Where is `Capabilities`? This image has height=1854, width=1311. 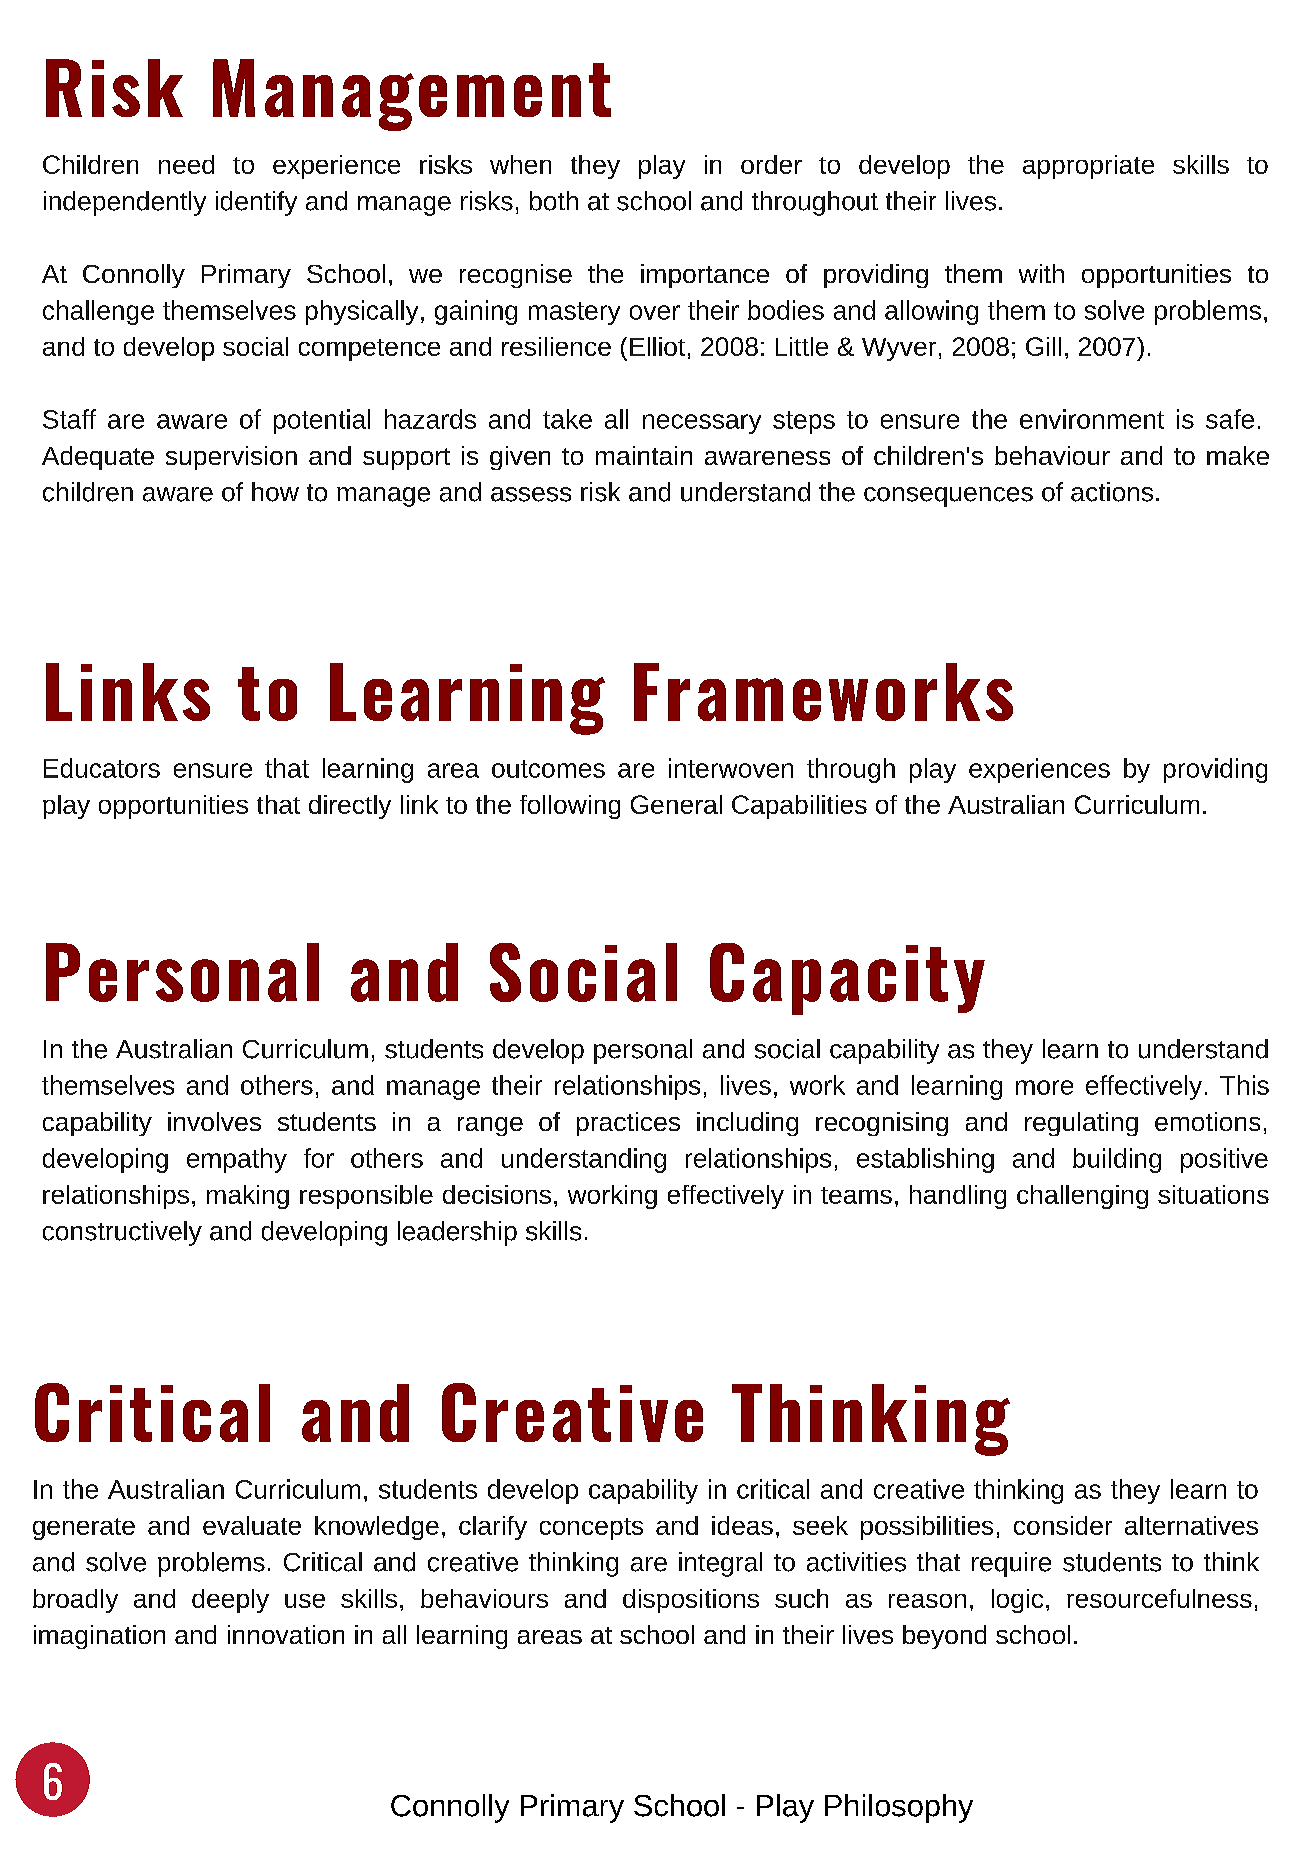 Capabilities is located at coordinates (799, 807).
